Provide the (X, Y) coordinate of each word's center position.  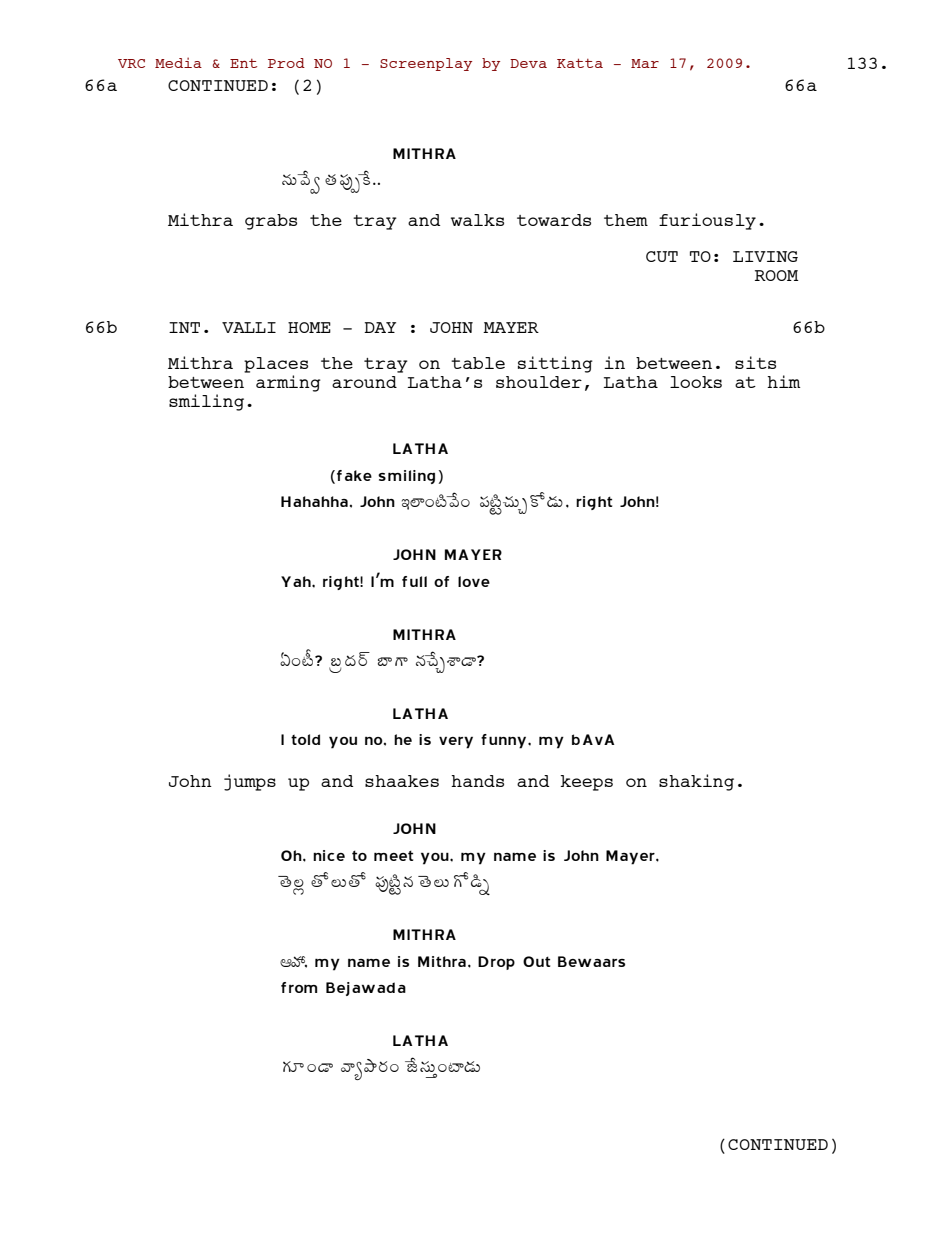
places (276, 365)
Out (536, 961)
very (456, 742)
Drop (496, 963)
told (305, 739)
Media (178, 62)
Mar (645, 63)
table (478, 363)
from (299, 987)
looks (696, 382)
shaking (696, 782)
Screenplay (426, 64)
